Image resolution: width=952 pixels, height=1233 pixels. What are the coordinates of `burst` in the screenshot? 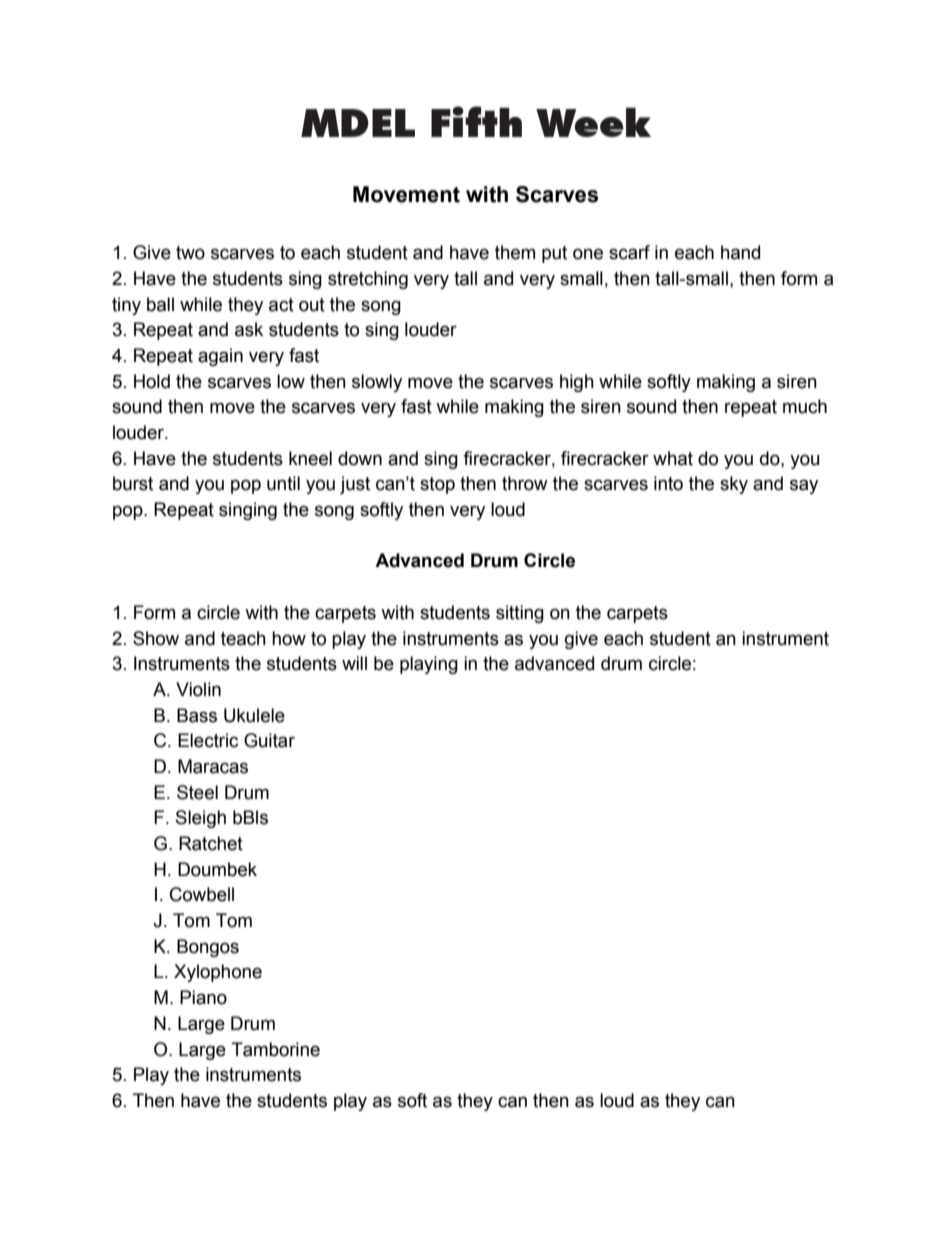 It's located at (133, 483).
